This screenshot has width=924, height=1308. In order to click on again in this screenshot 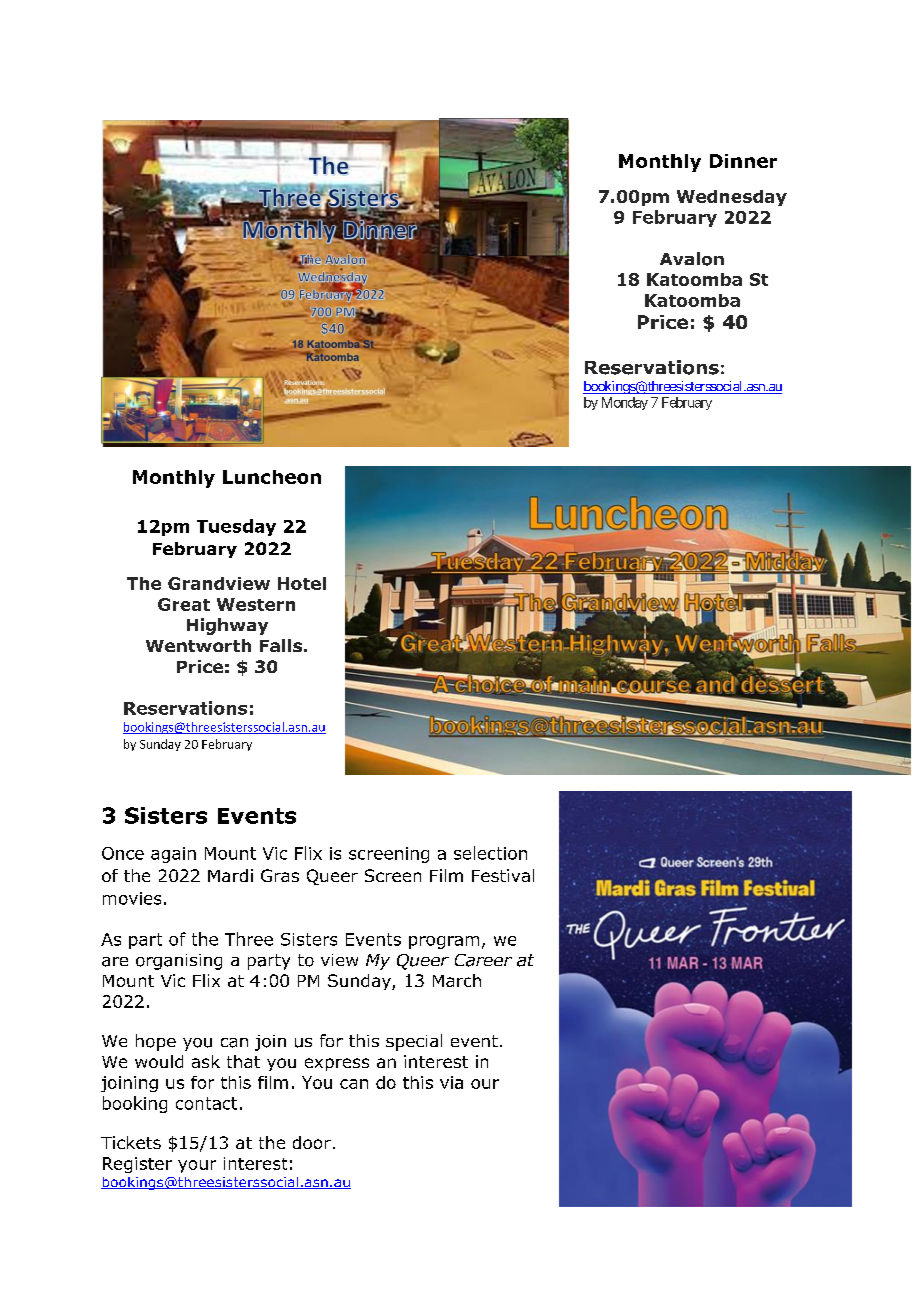, I will do `click(173, 855)`.
